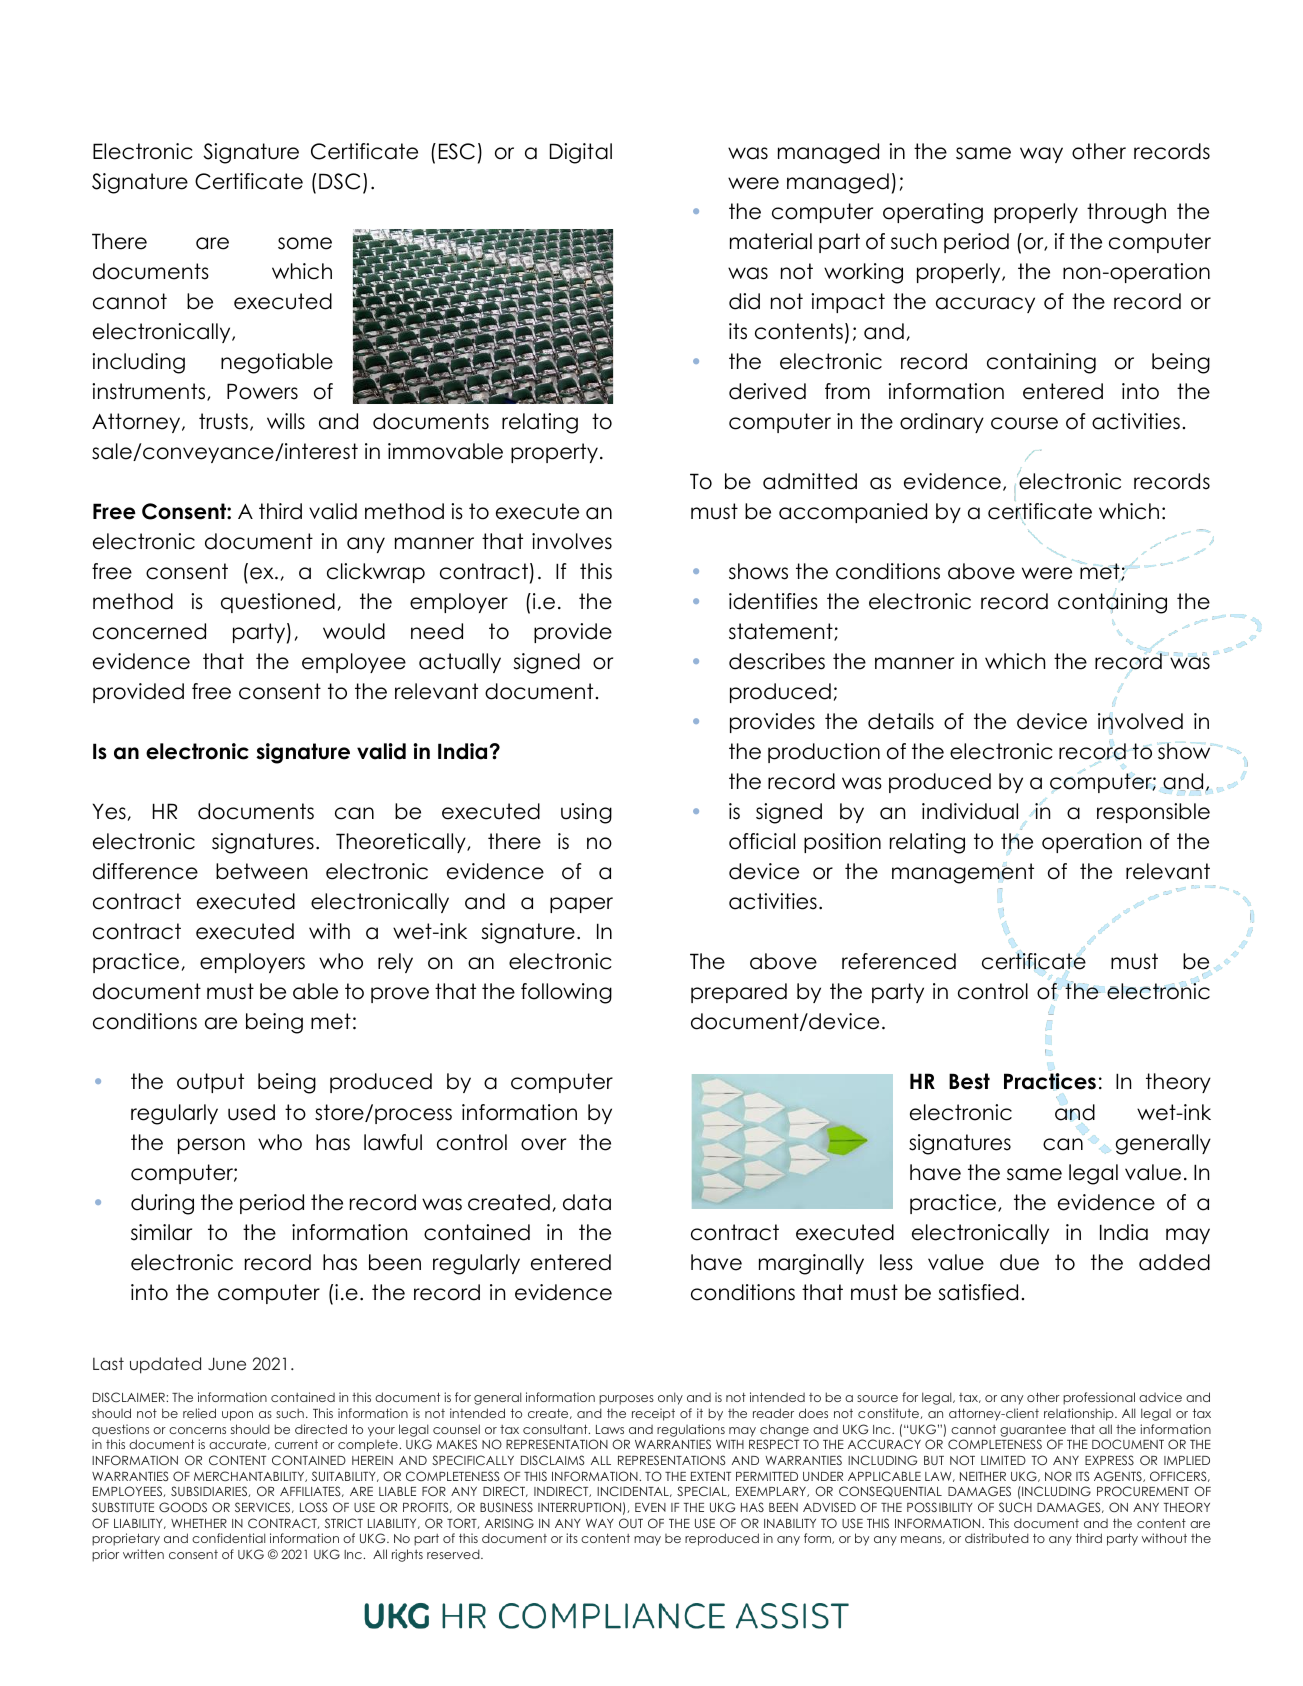 The image size is (1303, 1686). I want to click on questioned, so click(278, 603).
